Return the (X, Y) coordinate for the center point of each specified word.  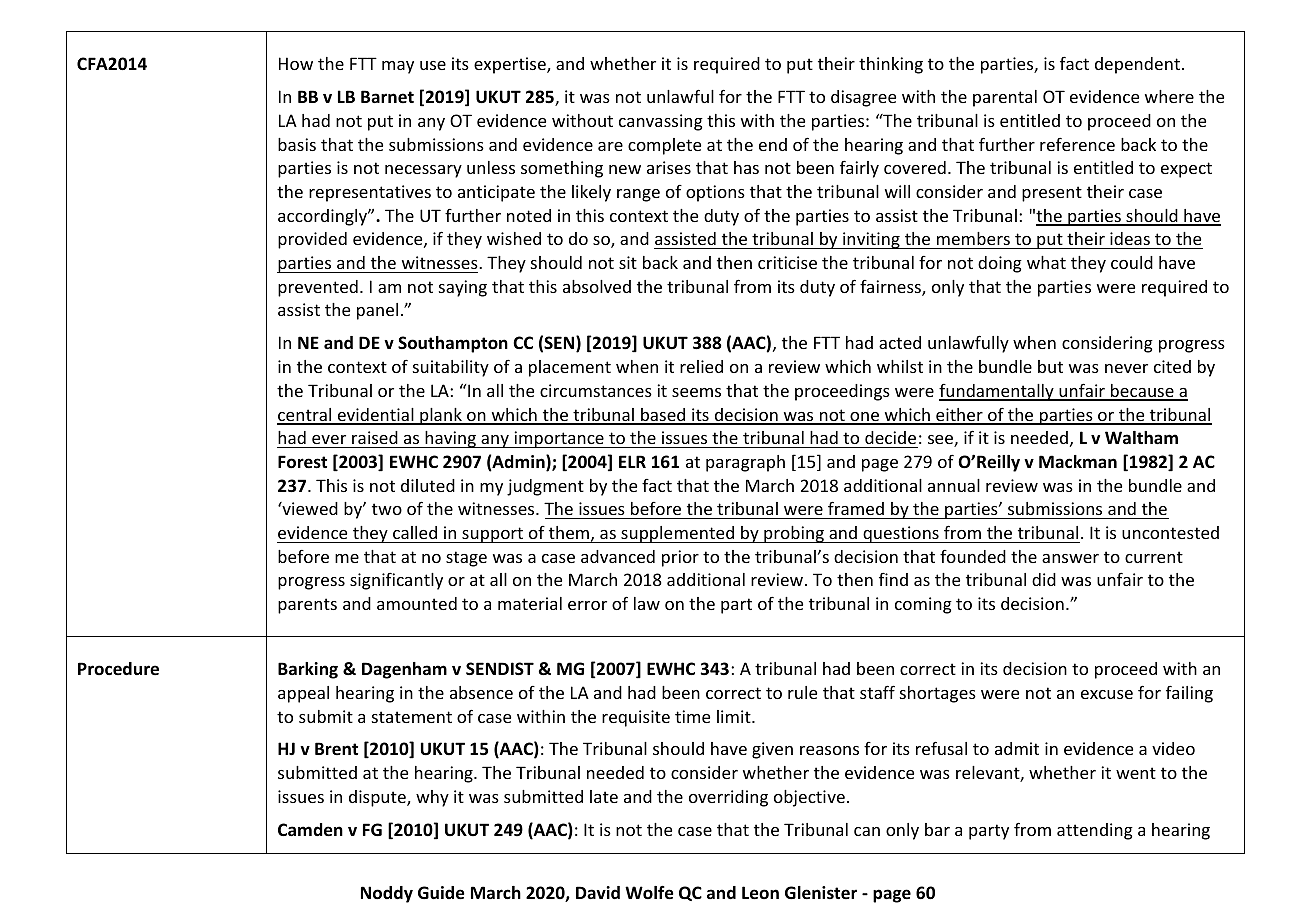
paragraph (745, 463)
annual (954, 485)
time (692, 716)
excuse (1107, 694)
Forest (302, 462)
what (1046, 262)
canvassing (661, 122)
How (296, 63)
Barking (308, 670)
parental (1005, 98)
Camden (310, 830)
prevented (318, 288)
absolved (597, 286)
